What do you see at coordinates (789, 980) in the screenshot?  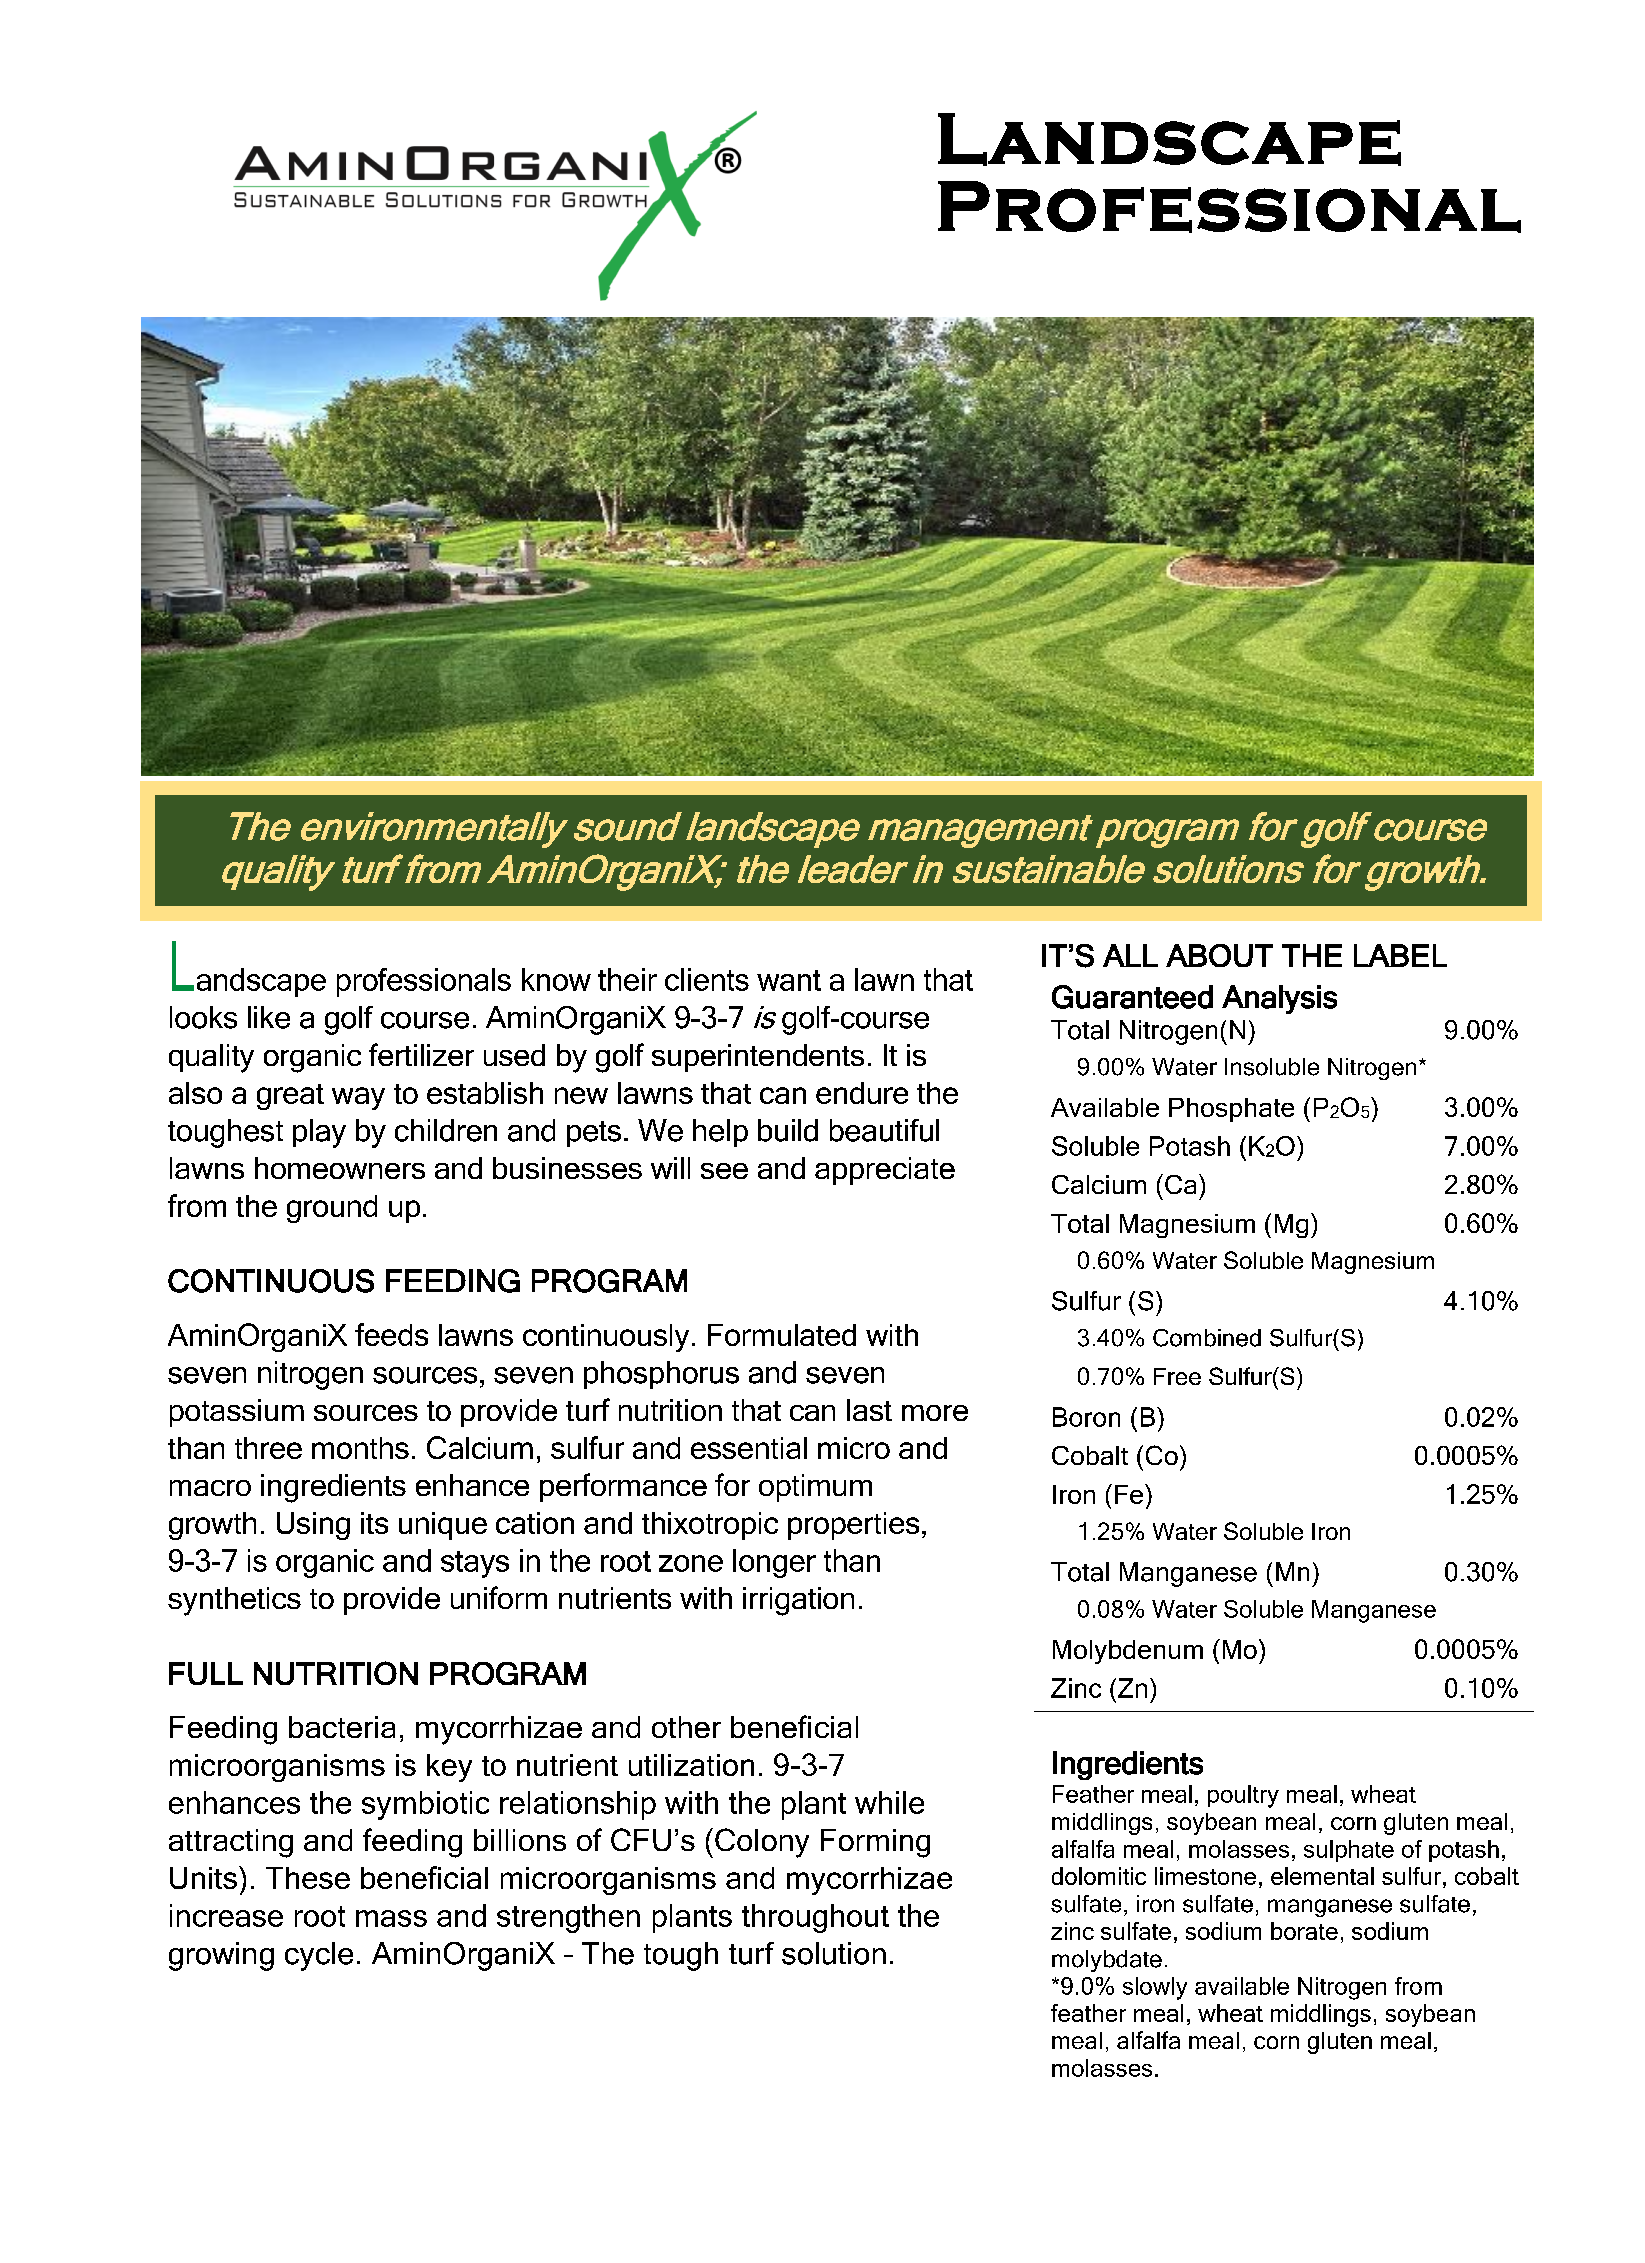 I see `want` at bounding box center [789, 980].
